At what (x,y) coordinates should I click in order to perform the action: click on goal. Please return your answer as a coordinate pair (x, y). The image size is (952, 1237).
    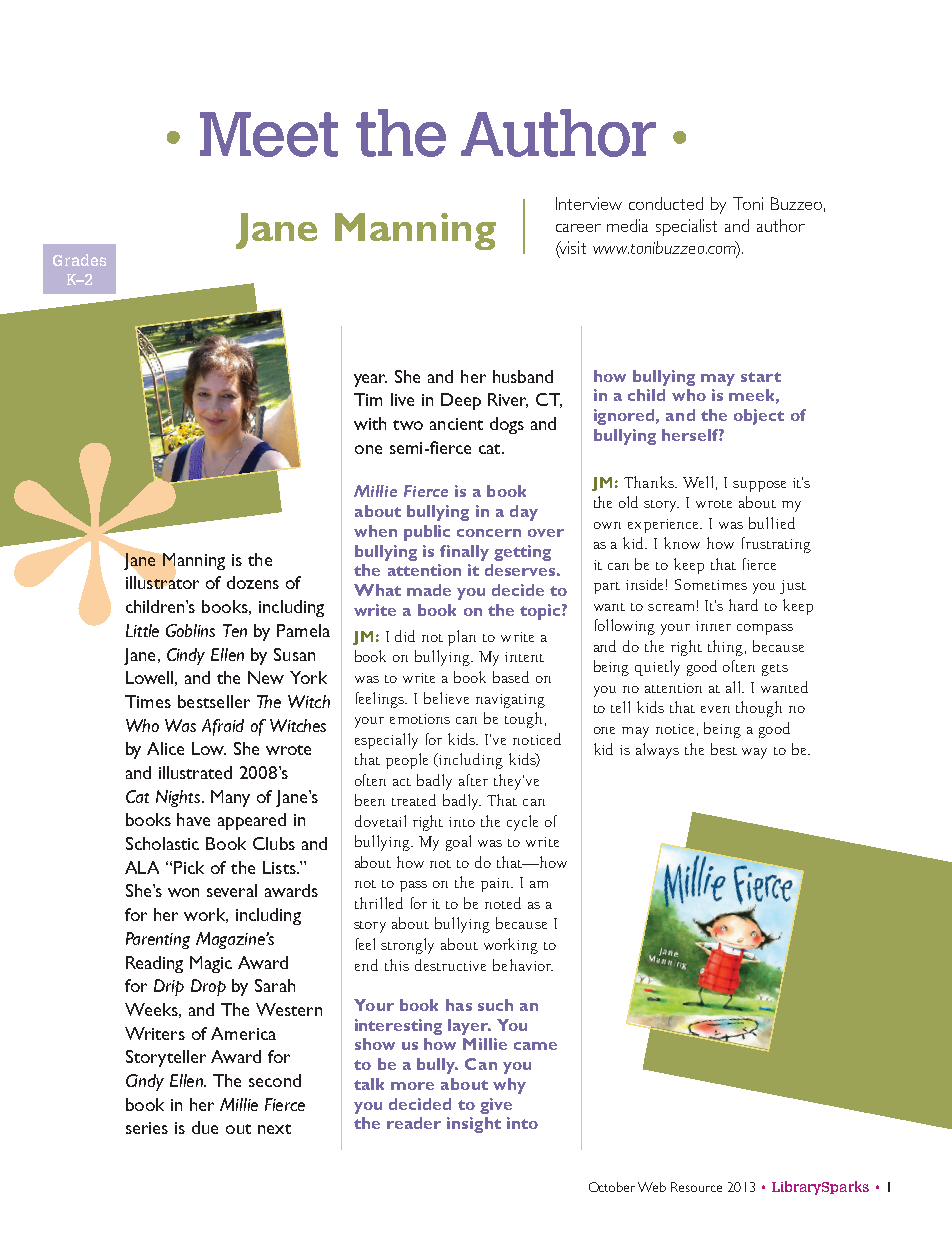
    Looking at the image, I should click on (458, 843).
